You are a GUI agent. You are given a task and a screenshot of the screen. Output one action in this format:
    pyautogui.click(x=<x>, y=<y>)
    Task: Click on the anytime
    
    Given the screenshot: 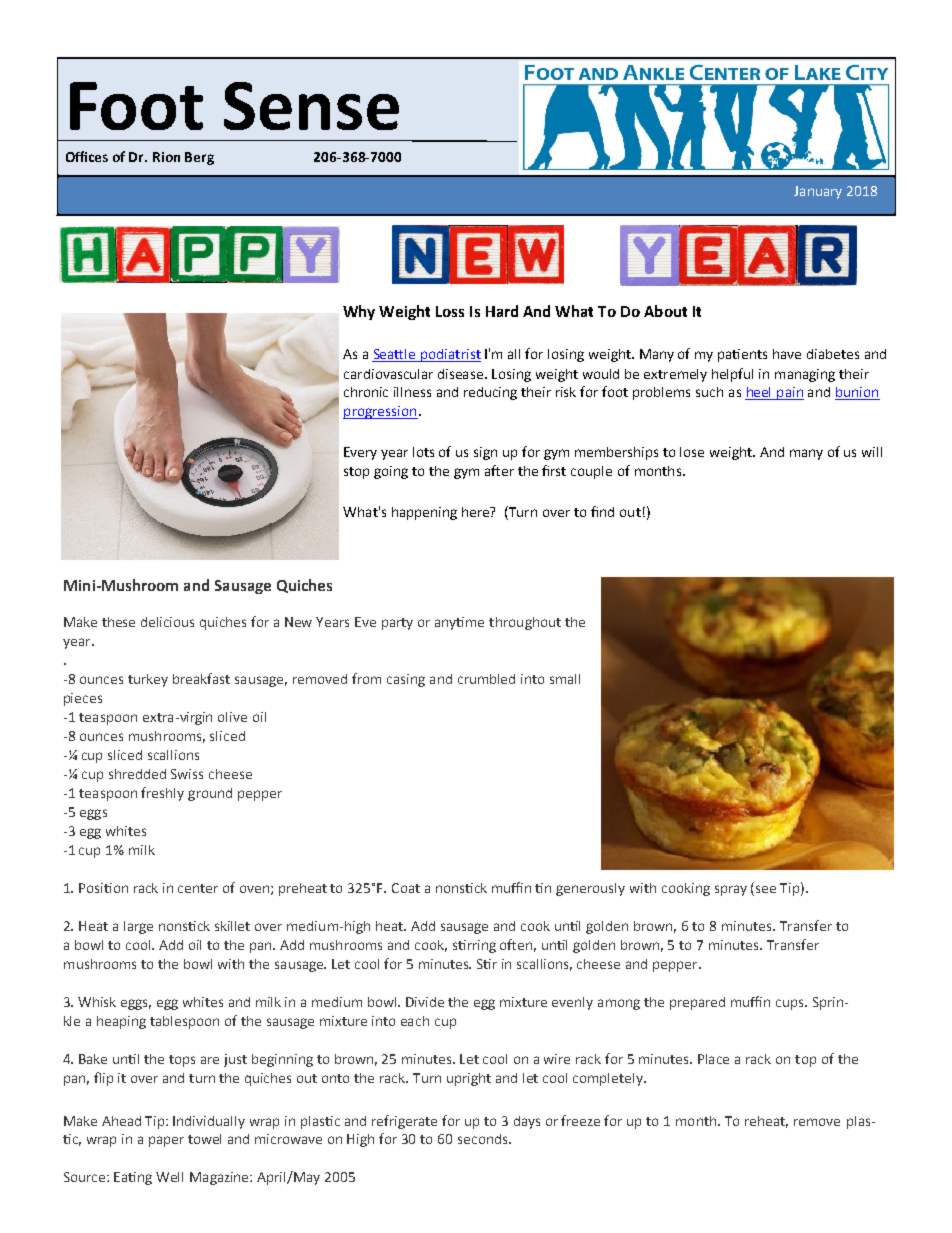 What is the action you would take?
    pyautogui.click(x=459, y=623)
